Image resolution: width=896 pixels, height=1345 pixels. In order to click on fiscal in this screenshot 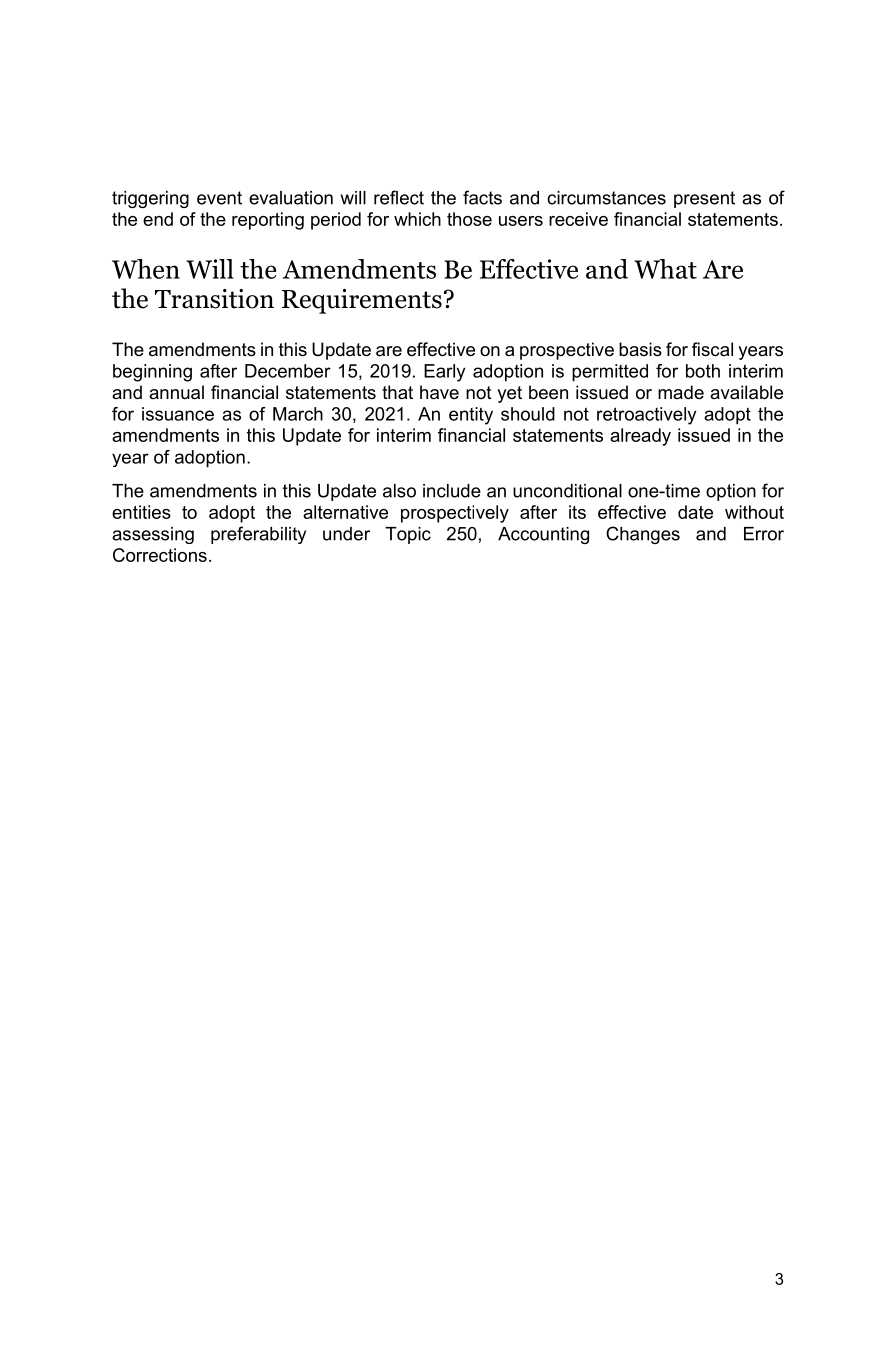, I will do `click(712, 349)`.
